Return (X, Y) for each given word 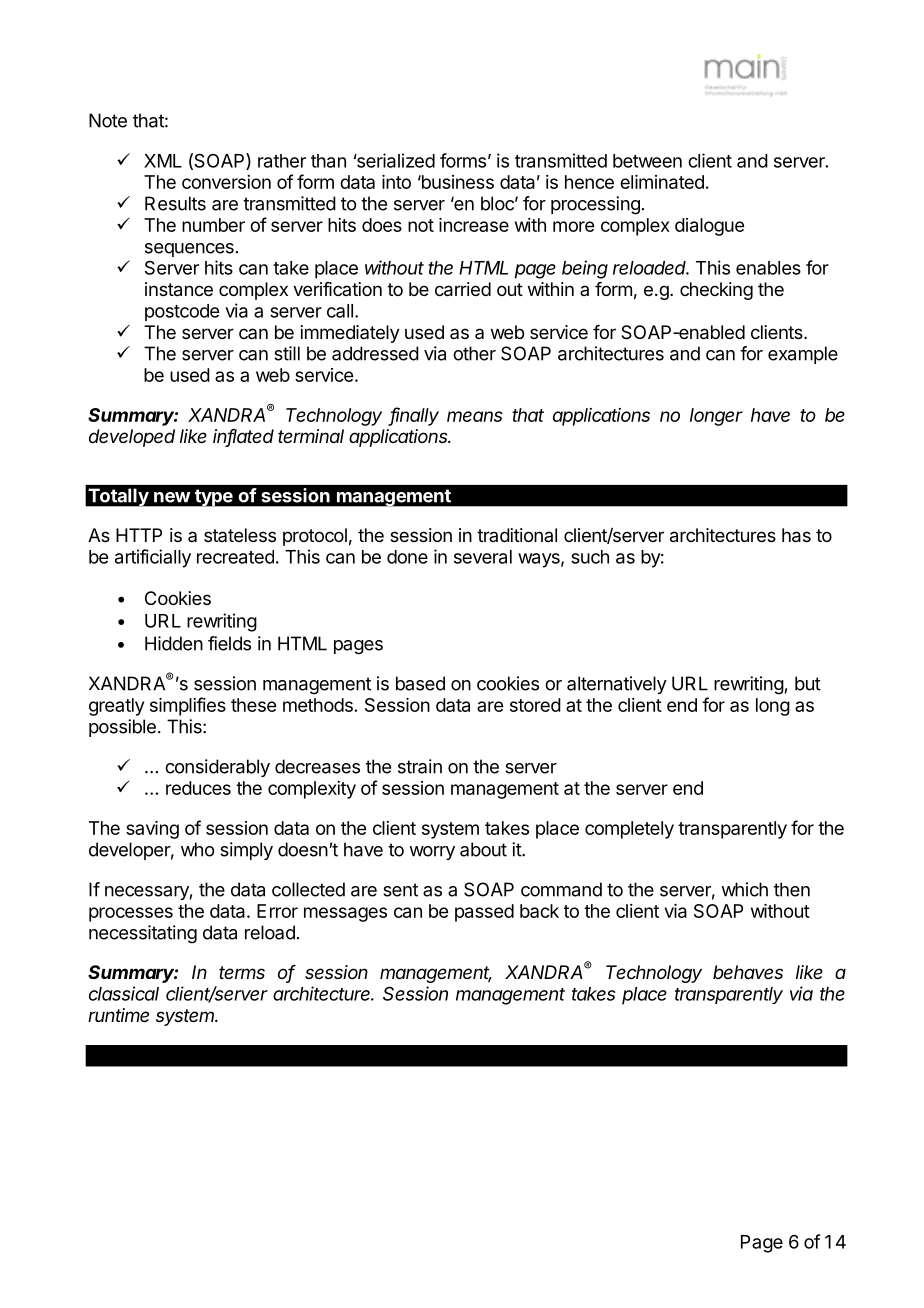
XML (163, 161)
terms (242, 972)
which (744, 889)
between (647, 161)
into (396, 182)
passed (484, 913)
